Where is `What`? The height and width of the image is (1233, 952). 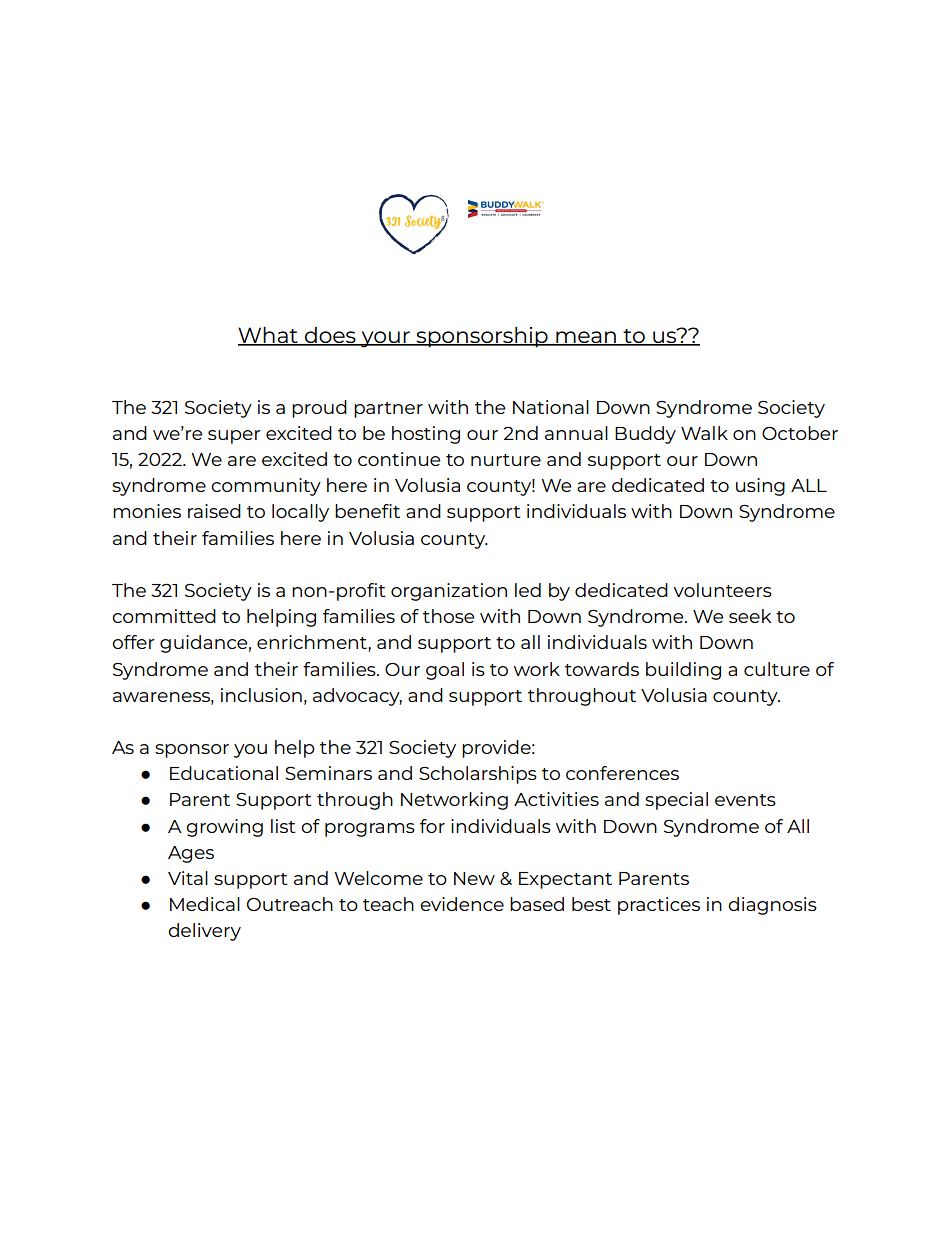
What is located at coordinates (269, 336).
